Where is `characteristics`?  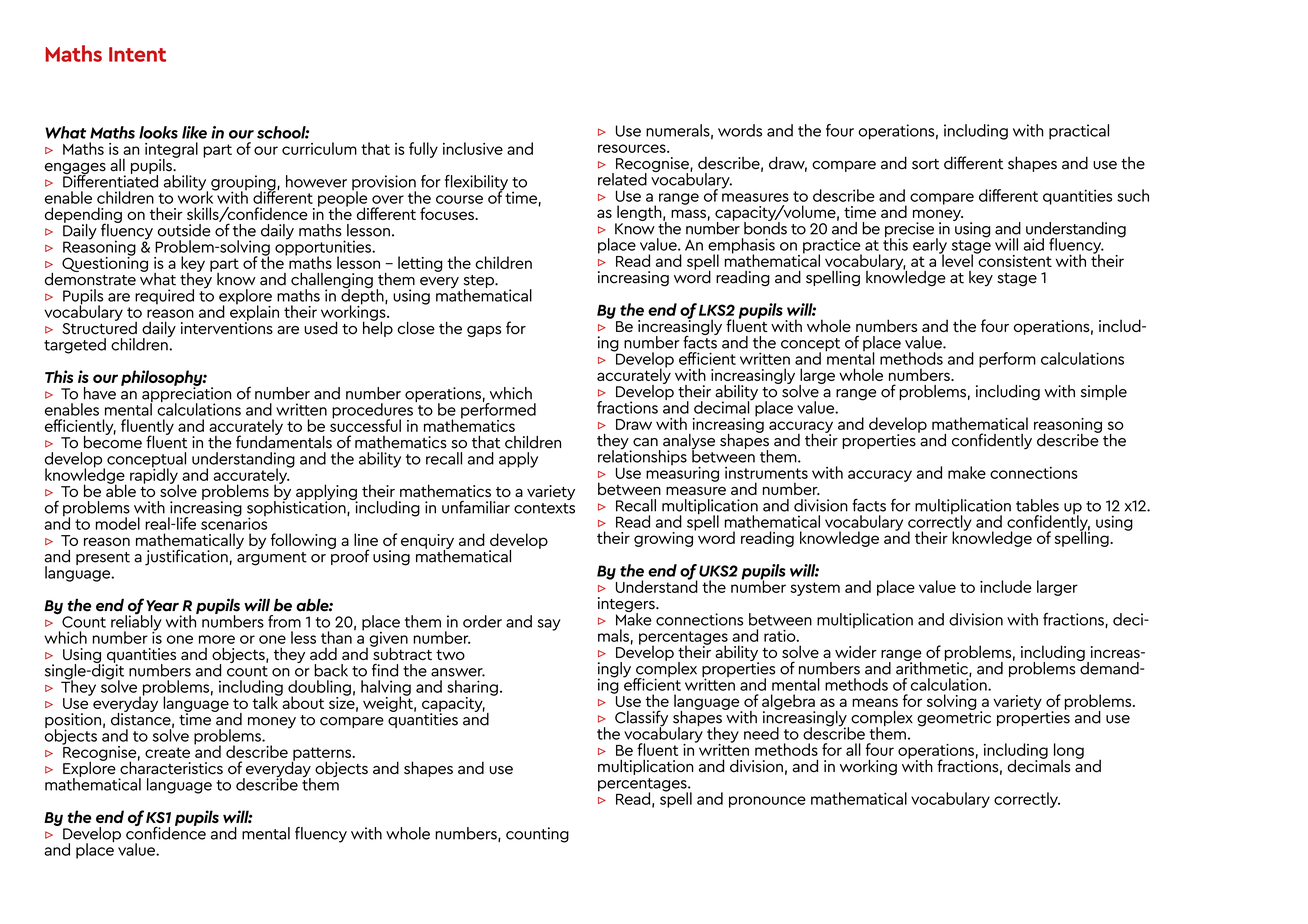
characteristics is located at coordinates (171, 767).
